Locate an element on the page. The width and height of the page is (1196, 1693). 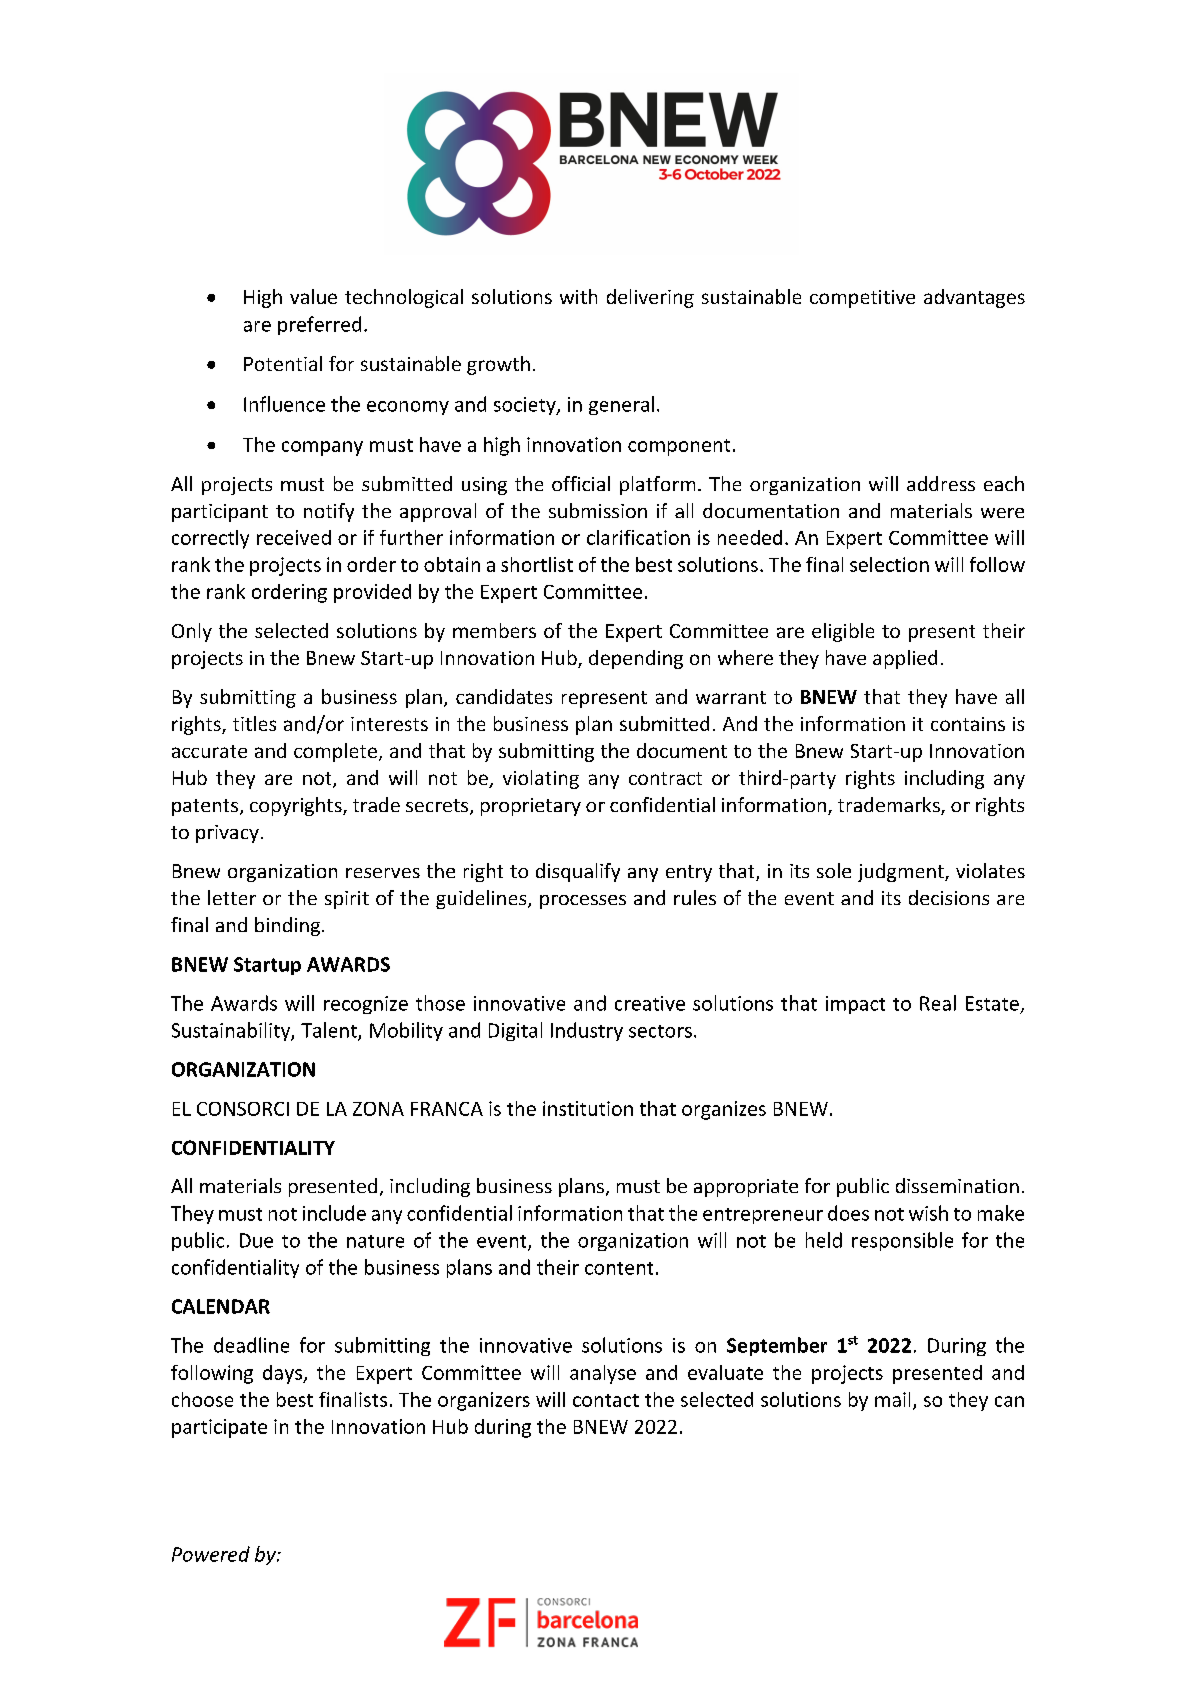
preferred is located at coordinates (319, 325).
